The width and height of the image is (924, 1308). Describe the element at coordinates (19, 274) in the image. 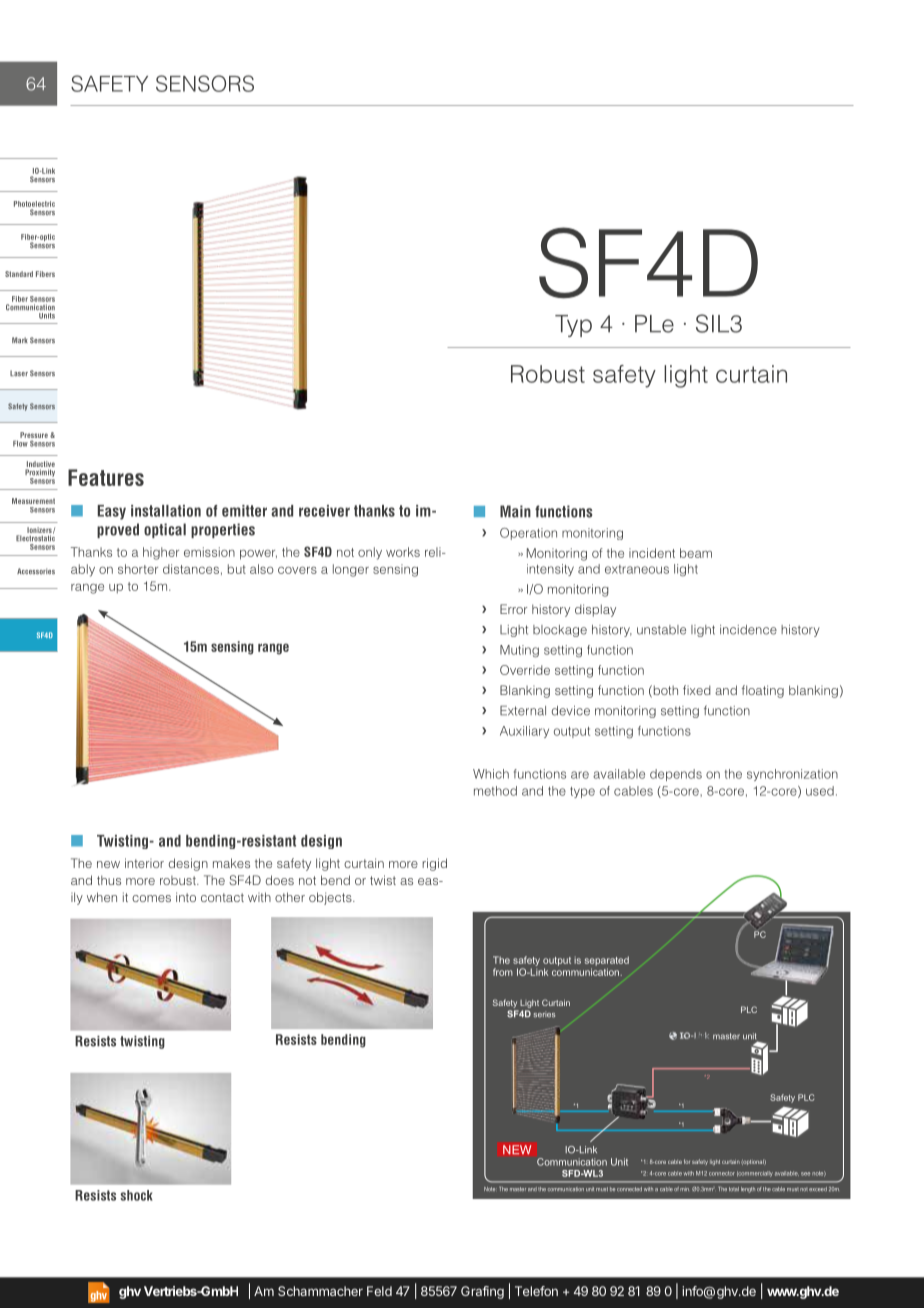

I see `Standard` at that location.
